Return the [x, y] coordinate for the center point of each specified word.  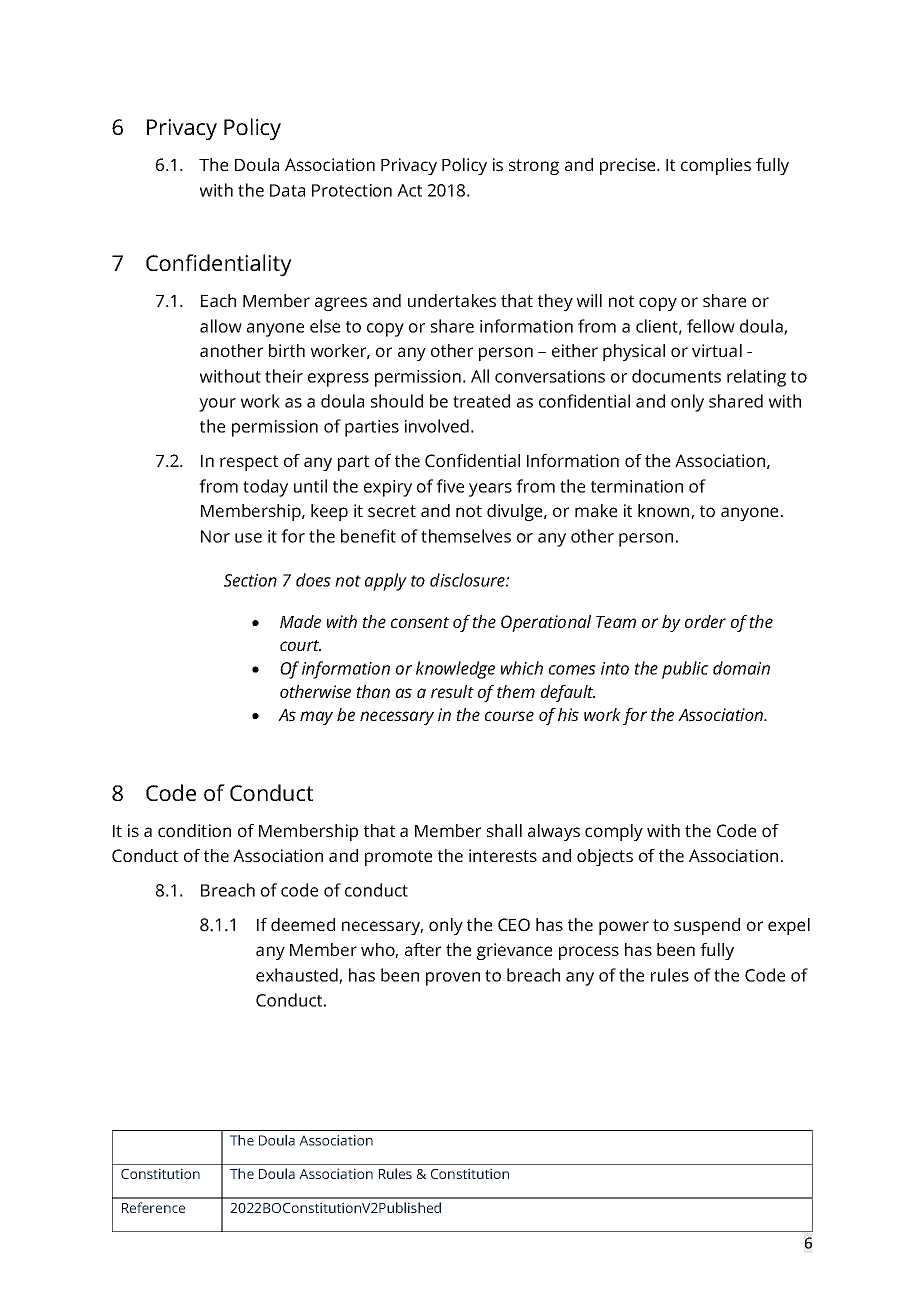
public [685, 670]
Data [287, 190]
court [300, 645]
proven [453, 979]
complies [716, 166]
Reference [153, 1207]
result [452, 691]
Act [409, 190]
